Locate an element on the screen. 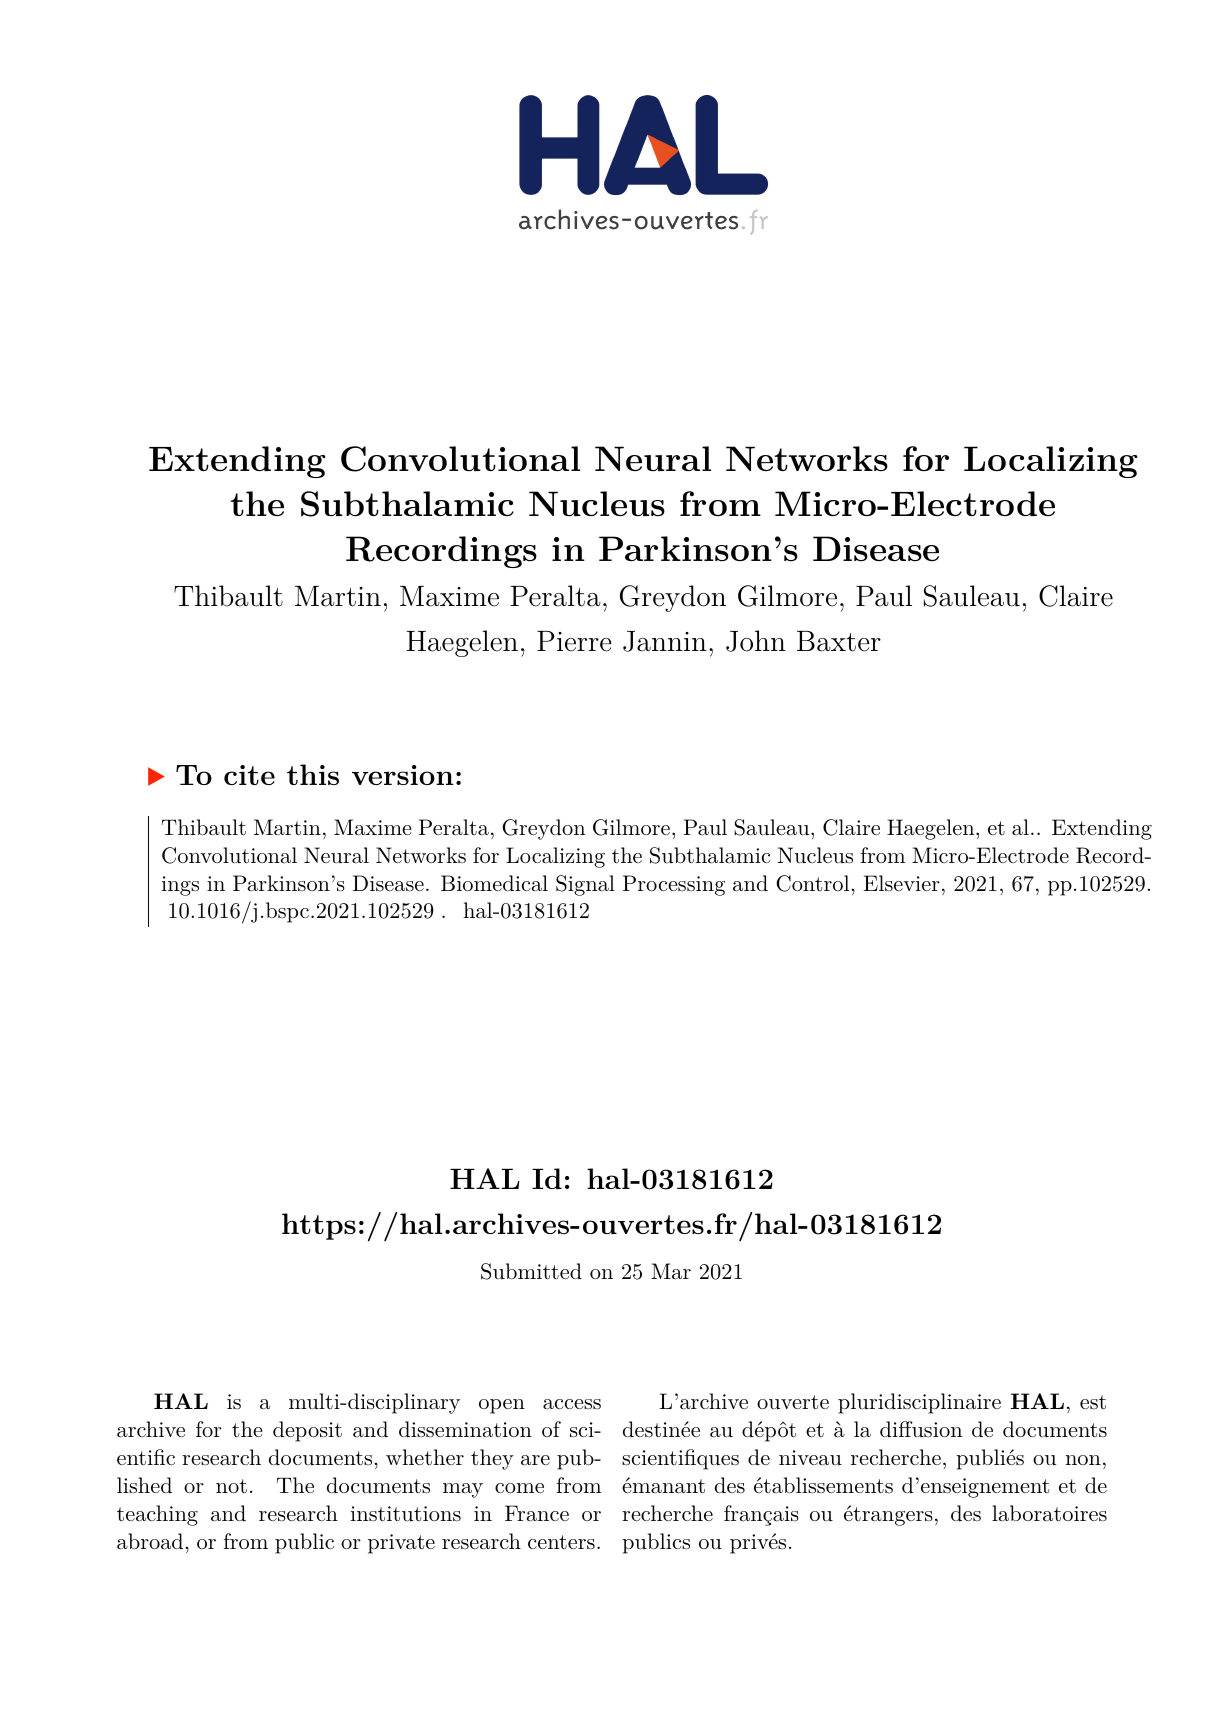  Pierre is located at coordinates (574, 641).
